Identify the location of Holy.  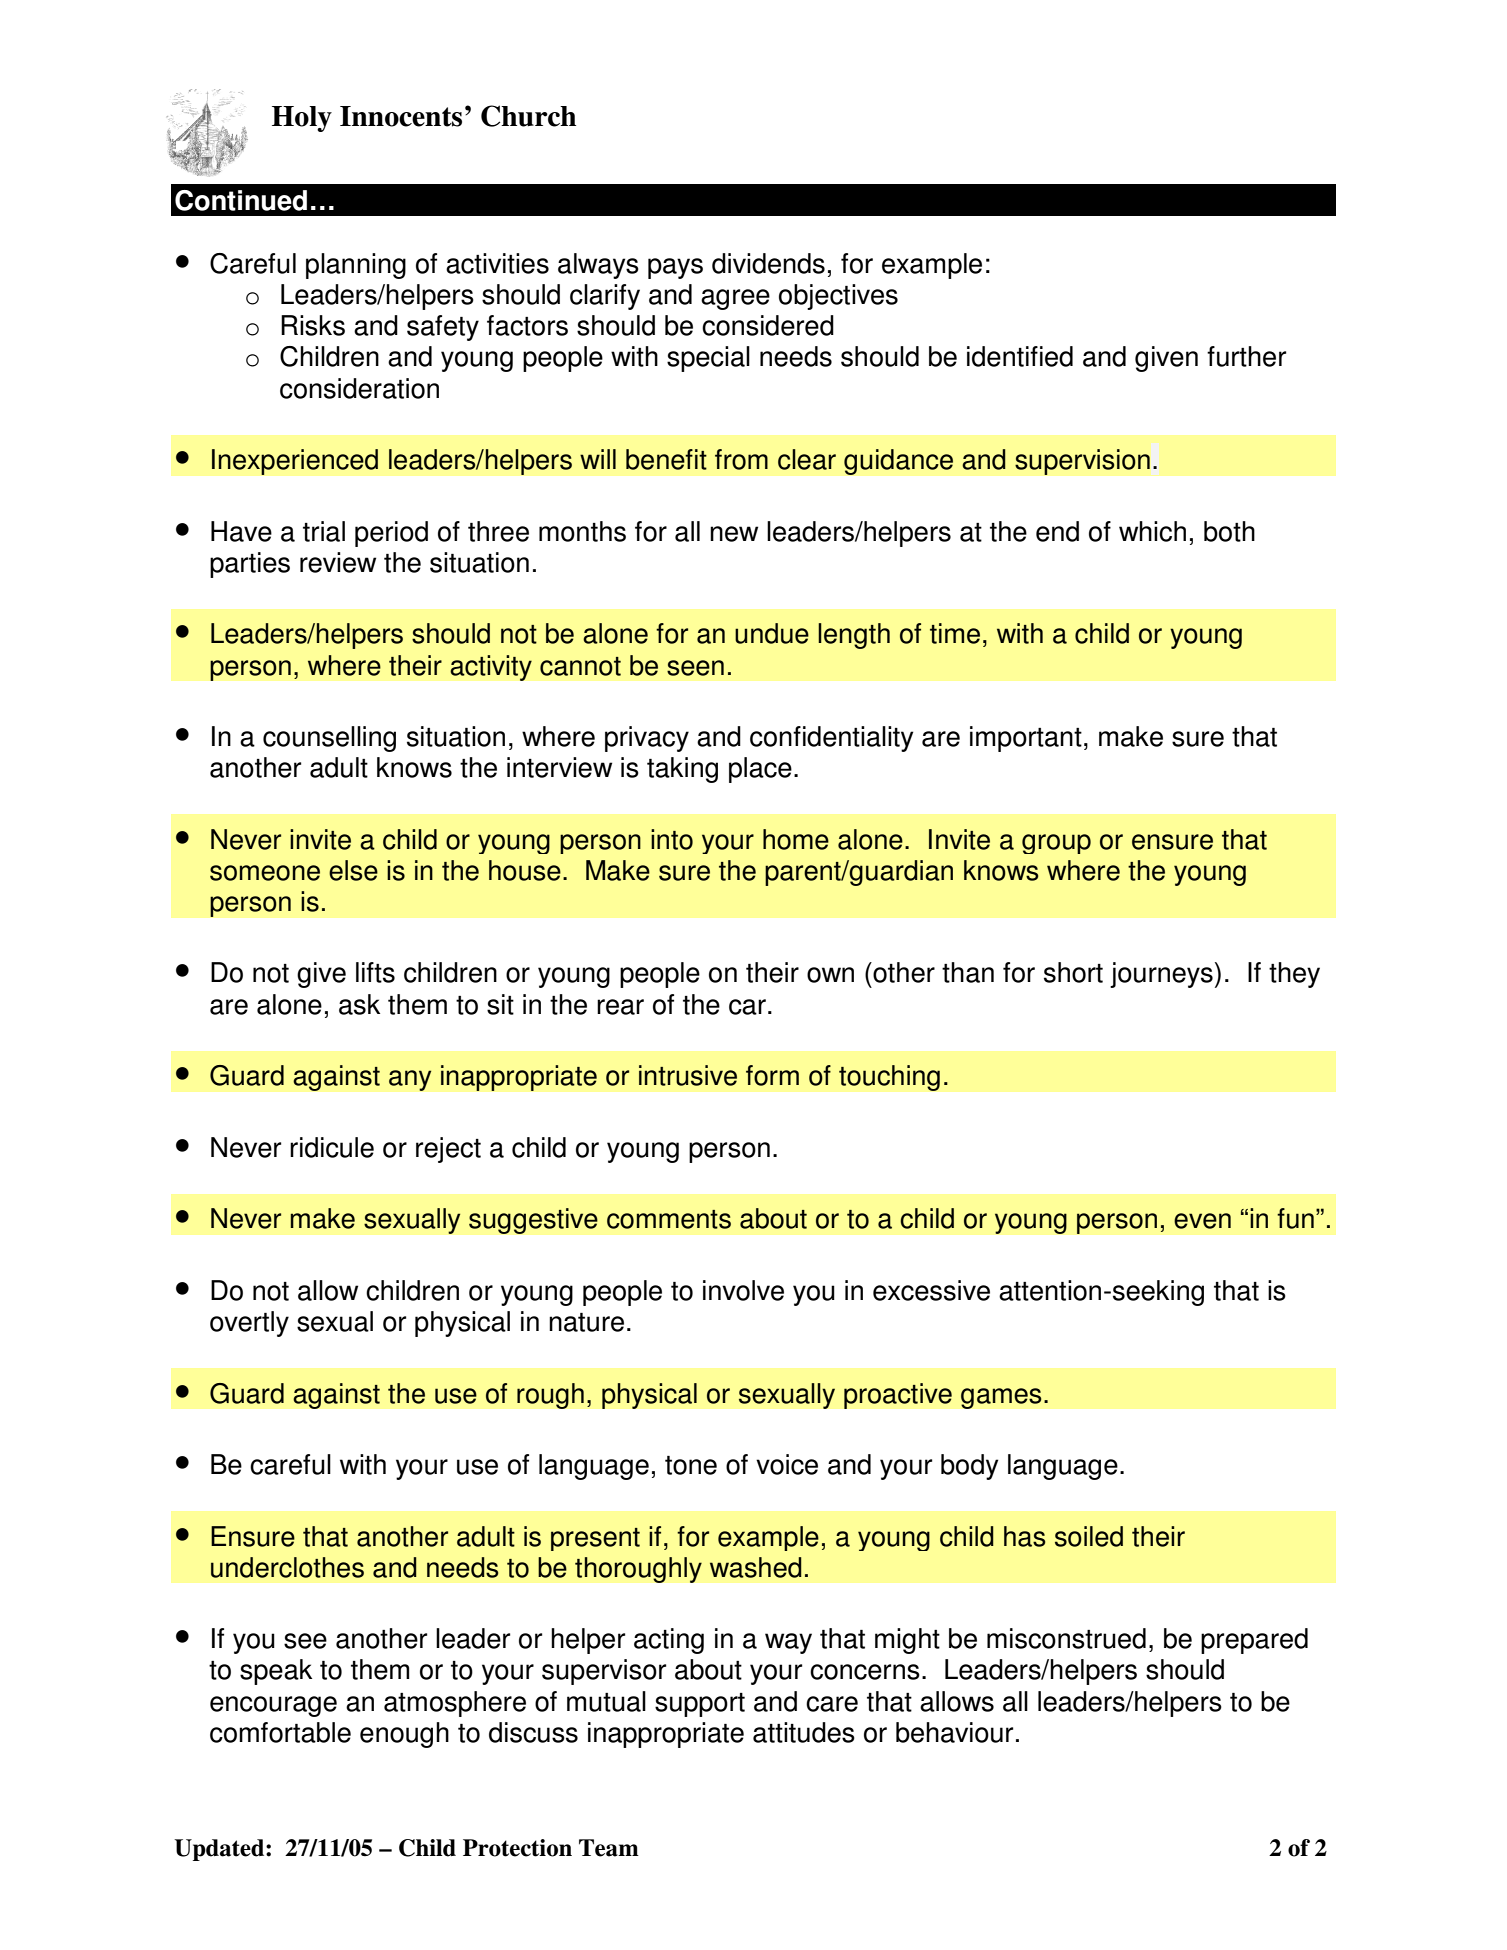
(302, 119).
